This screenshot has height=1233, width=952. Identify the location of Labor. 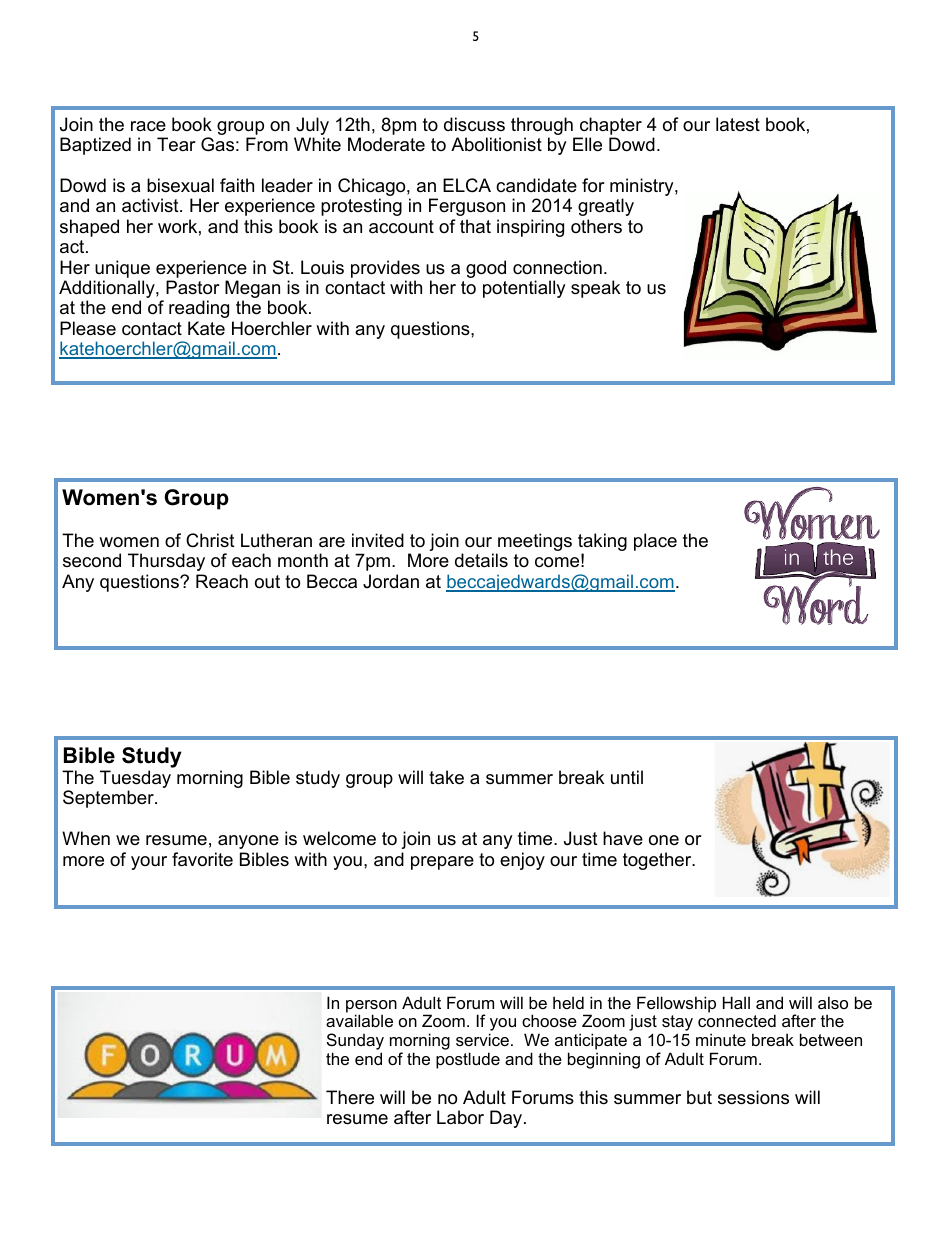
(460, 1117).
